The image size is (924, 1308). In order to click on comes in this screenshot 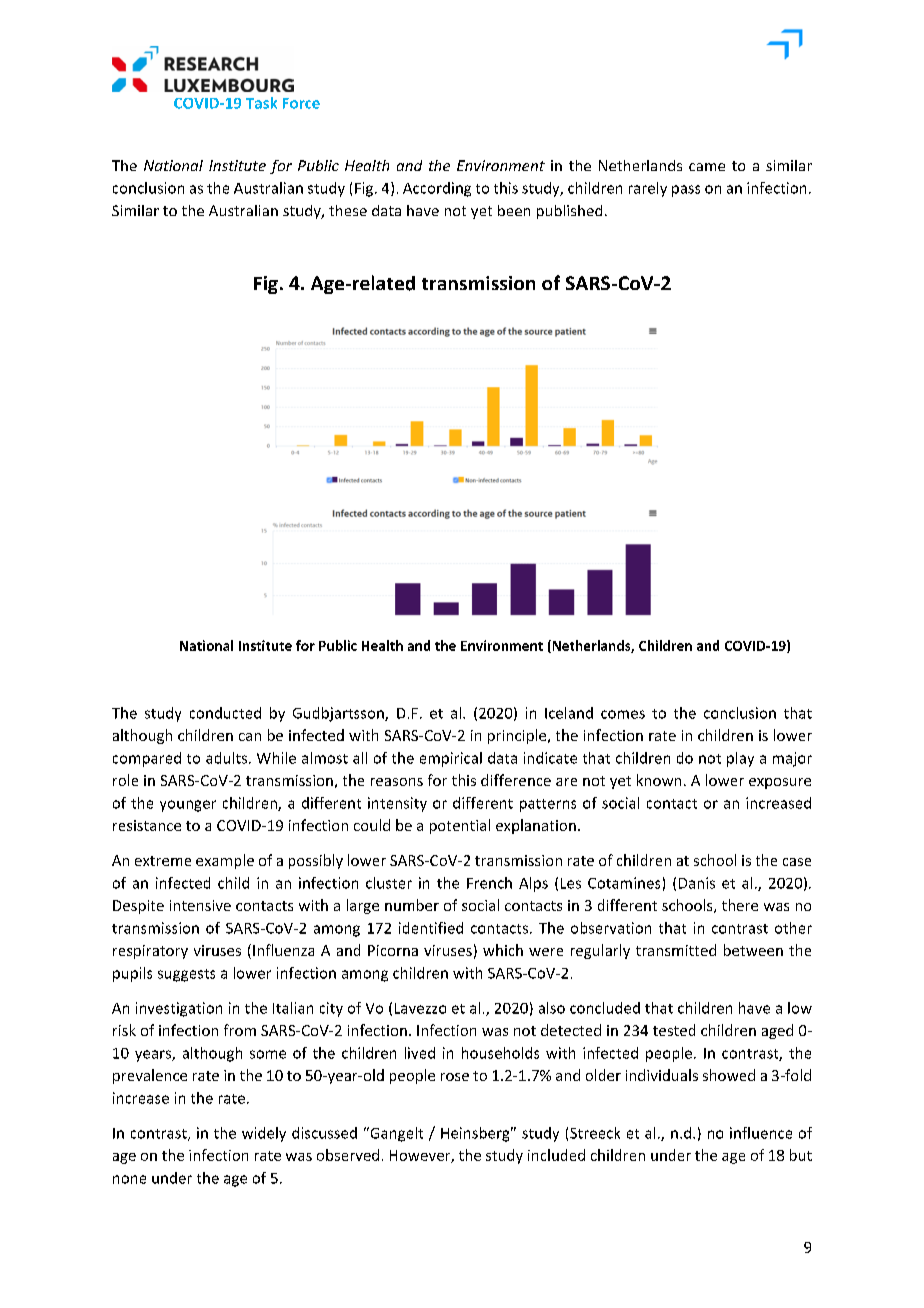, I will do `click(623, 714)`.
